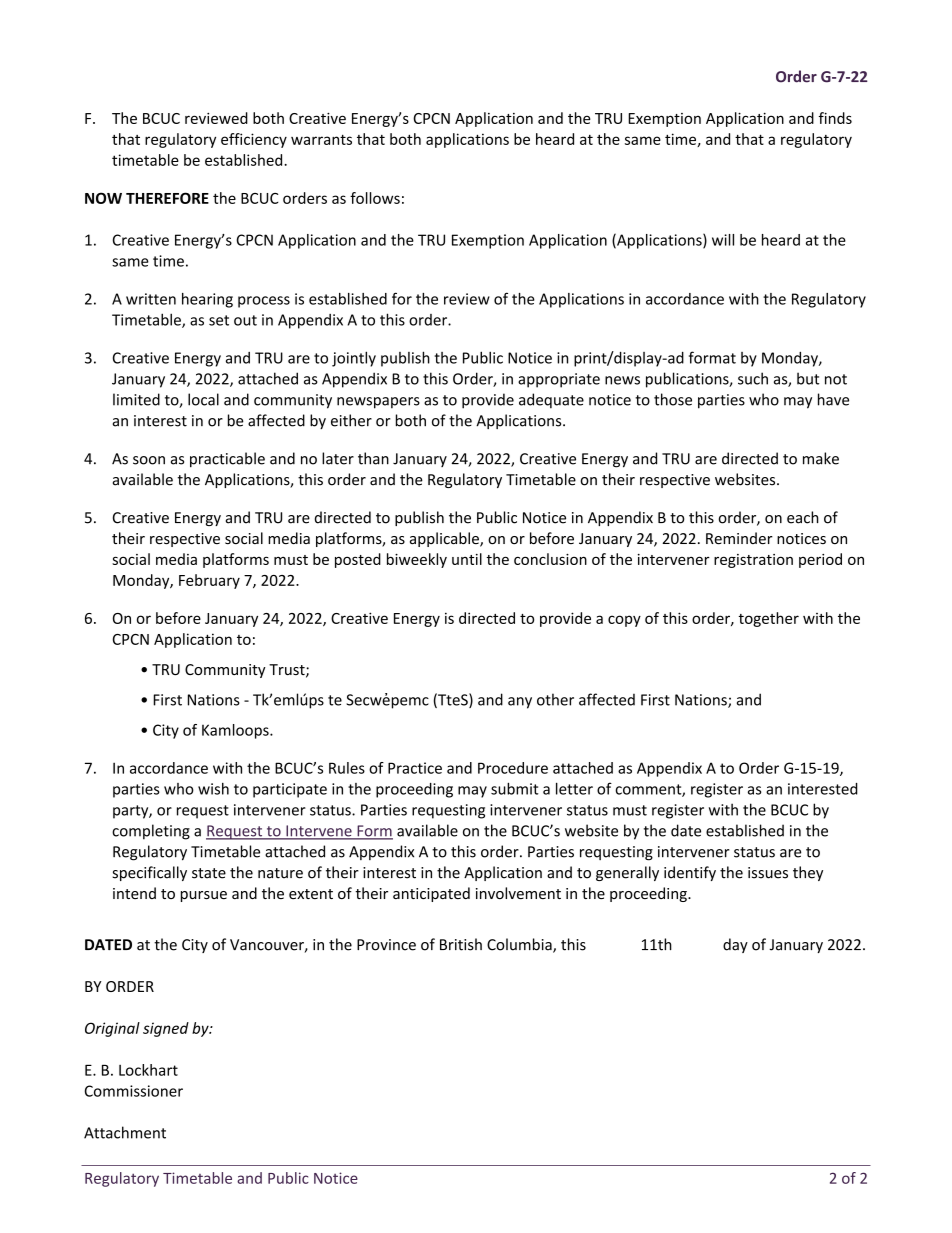 This document has width=952, height=1233. I want to click on together, so click(769, 619).
